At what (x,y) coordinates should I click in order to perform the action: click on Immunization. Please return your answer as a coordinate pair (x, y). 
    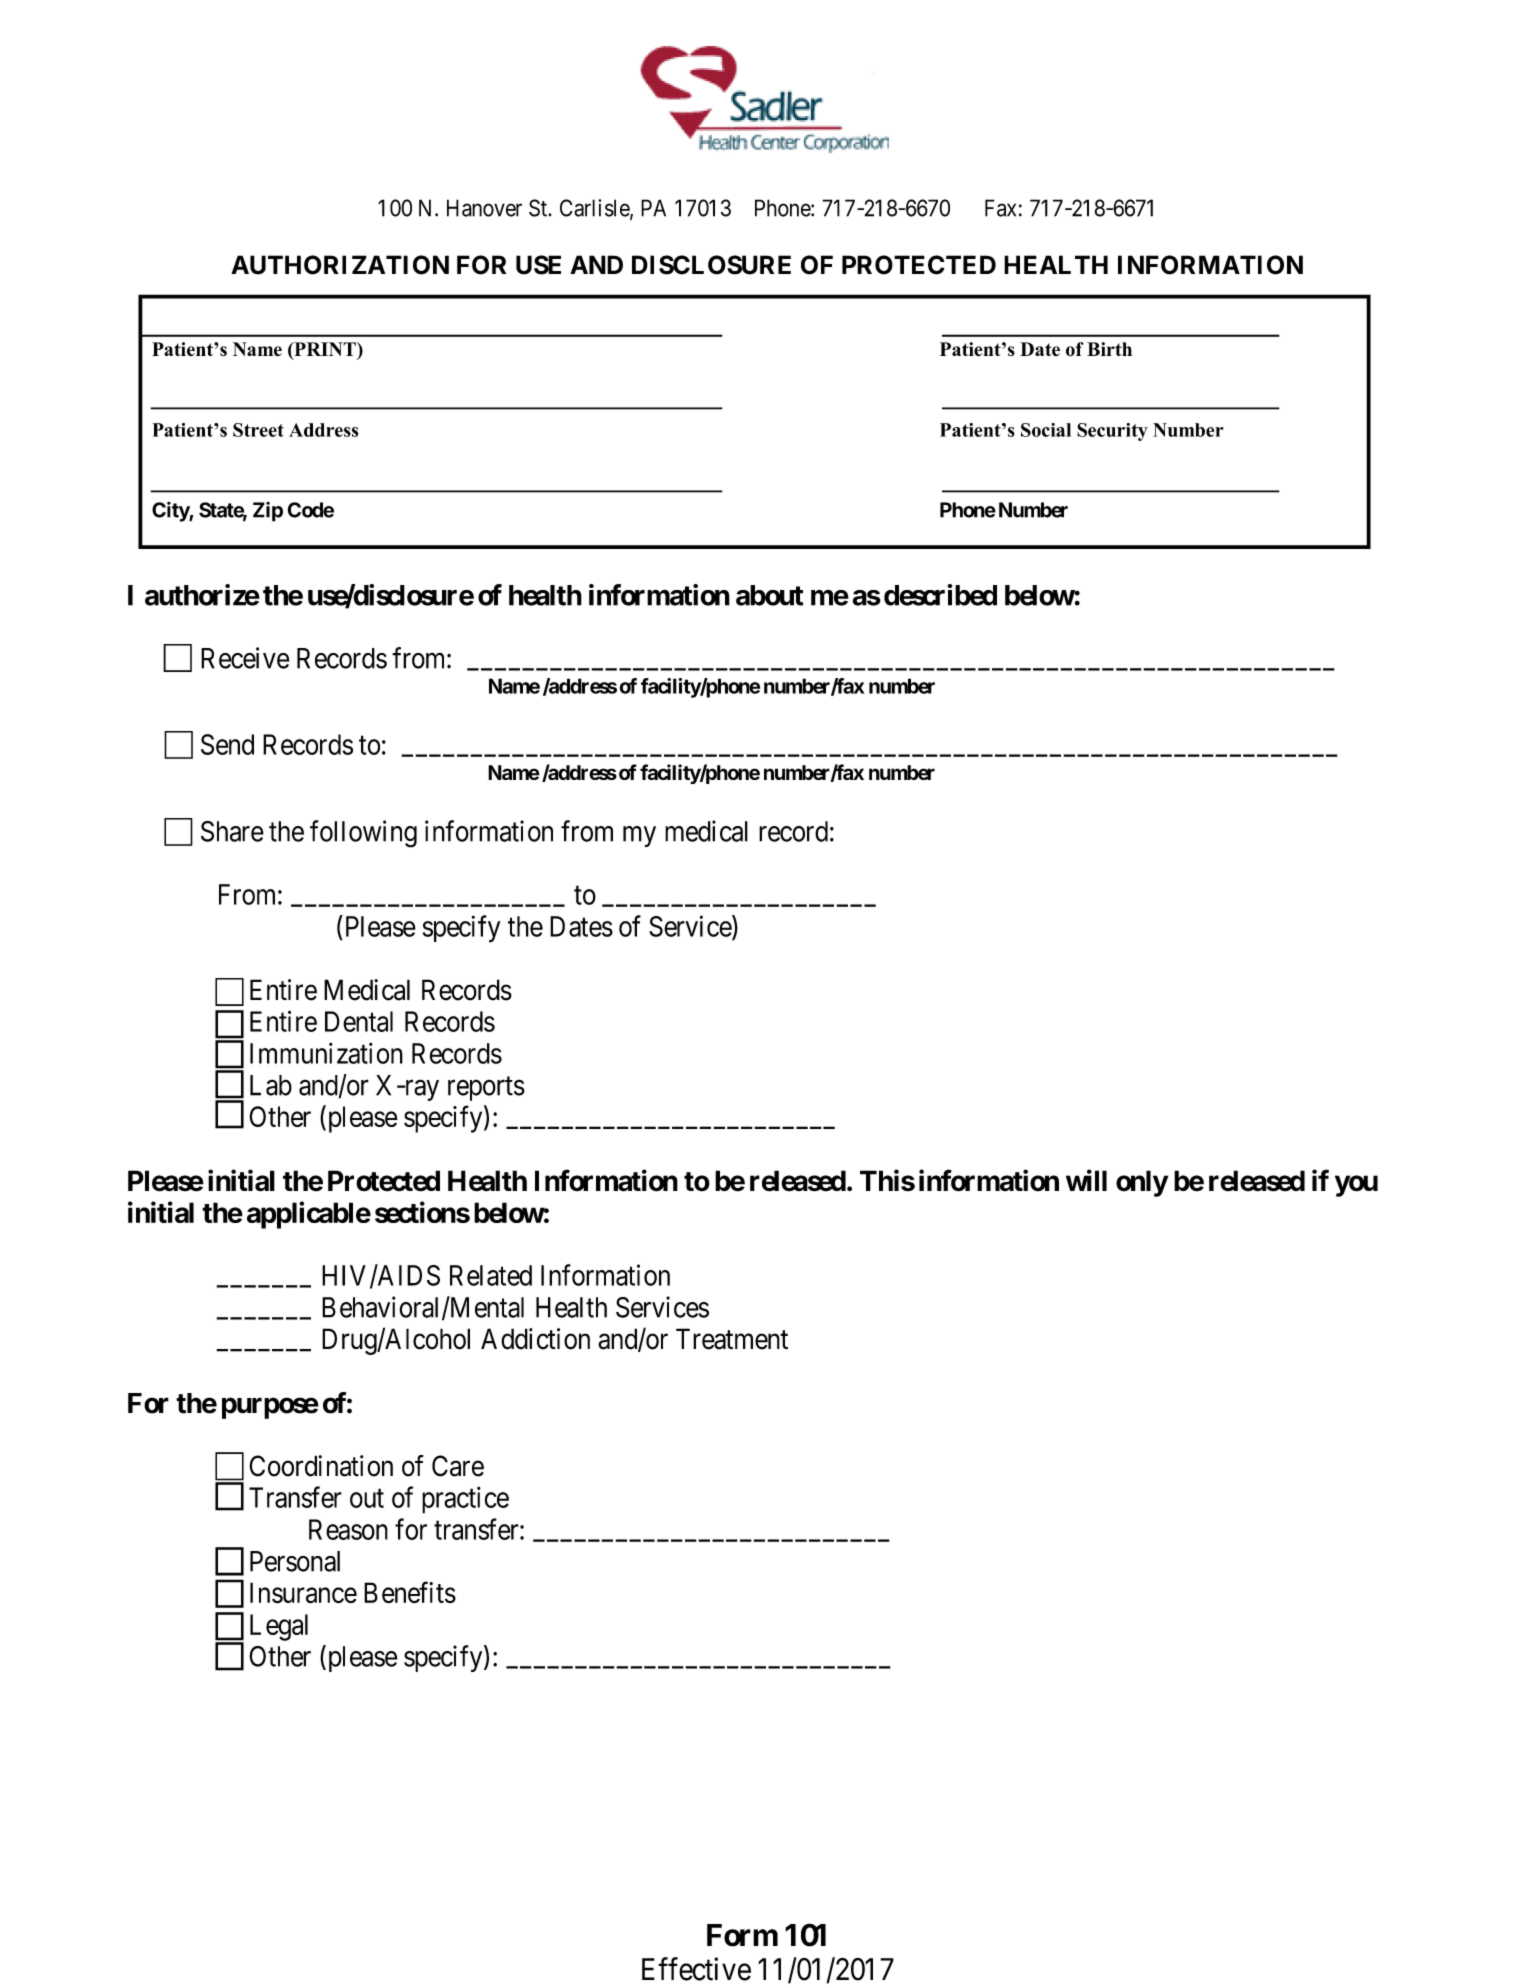
    Looking at the image, I should click on (326, 1053).
